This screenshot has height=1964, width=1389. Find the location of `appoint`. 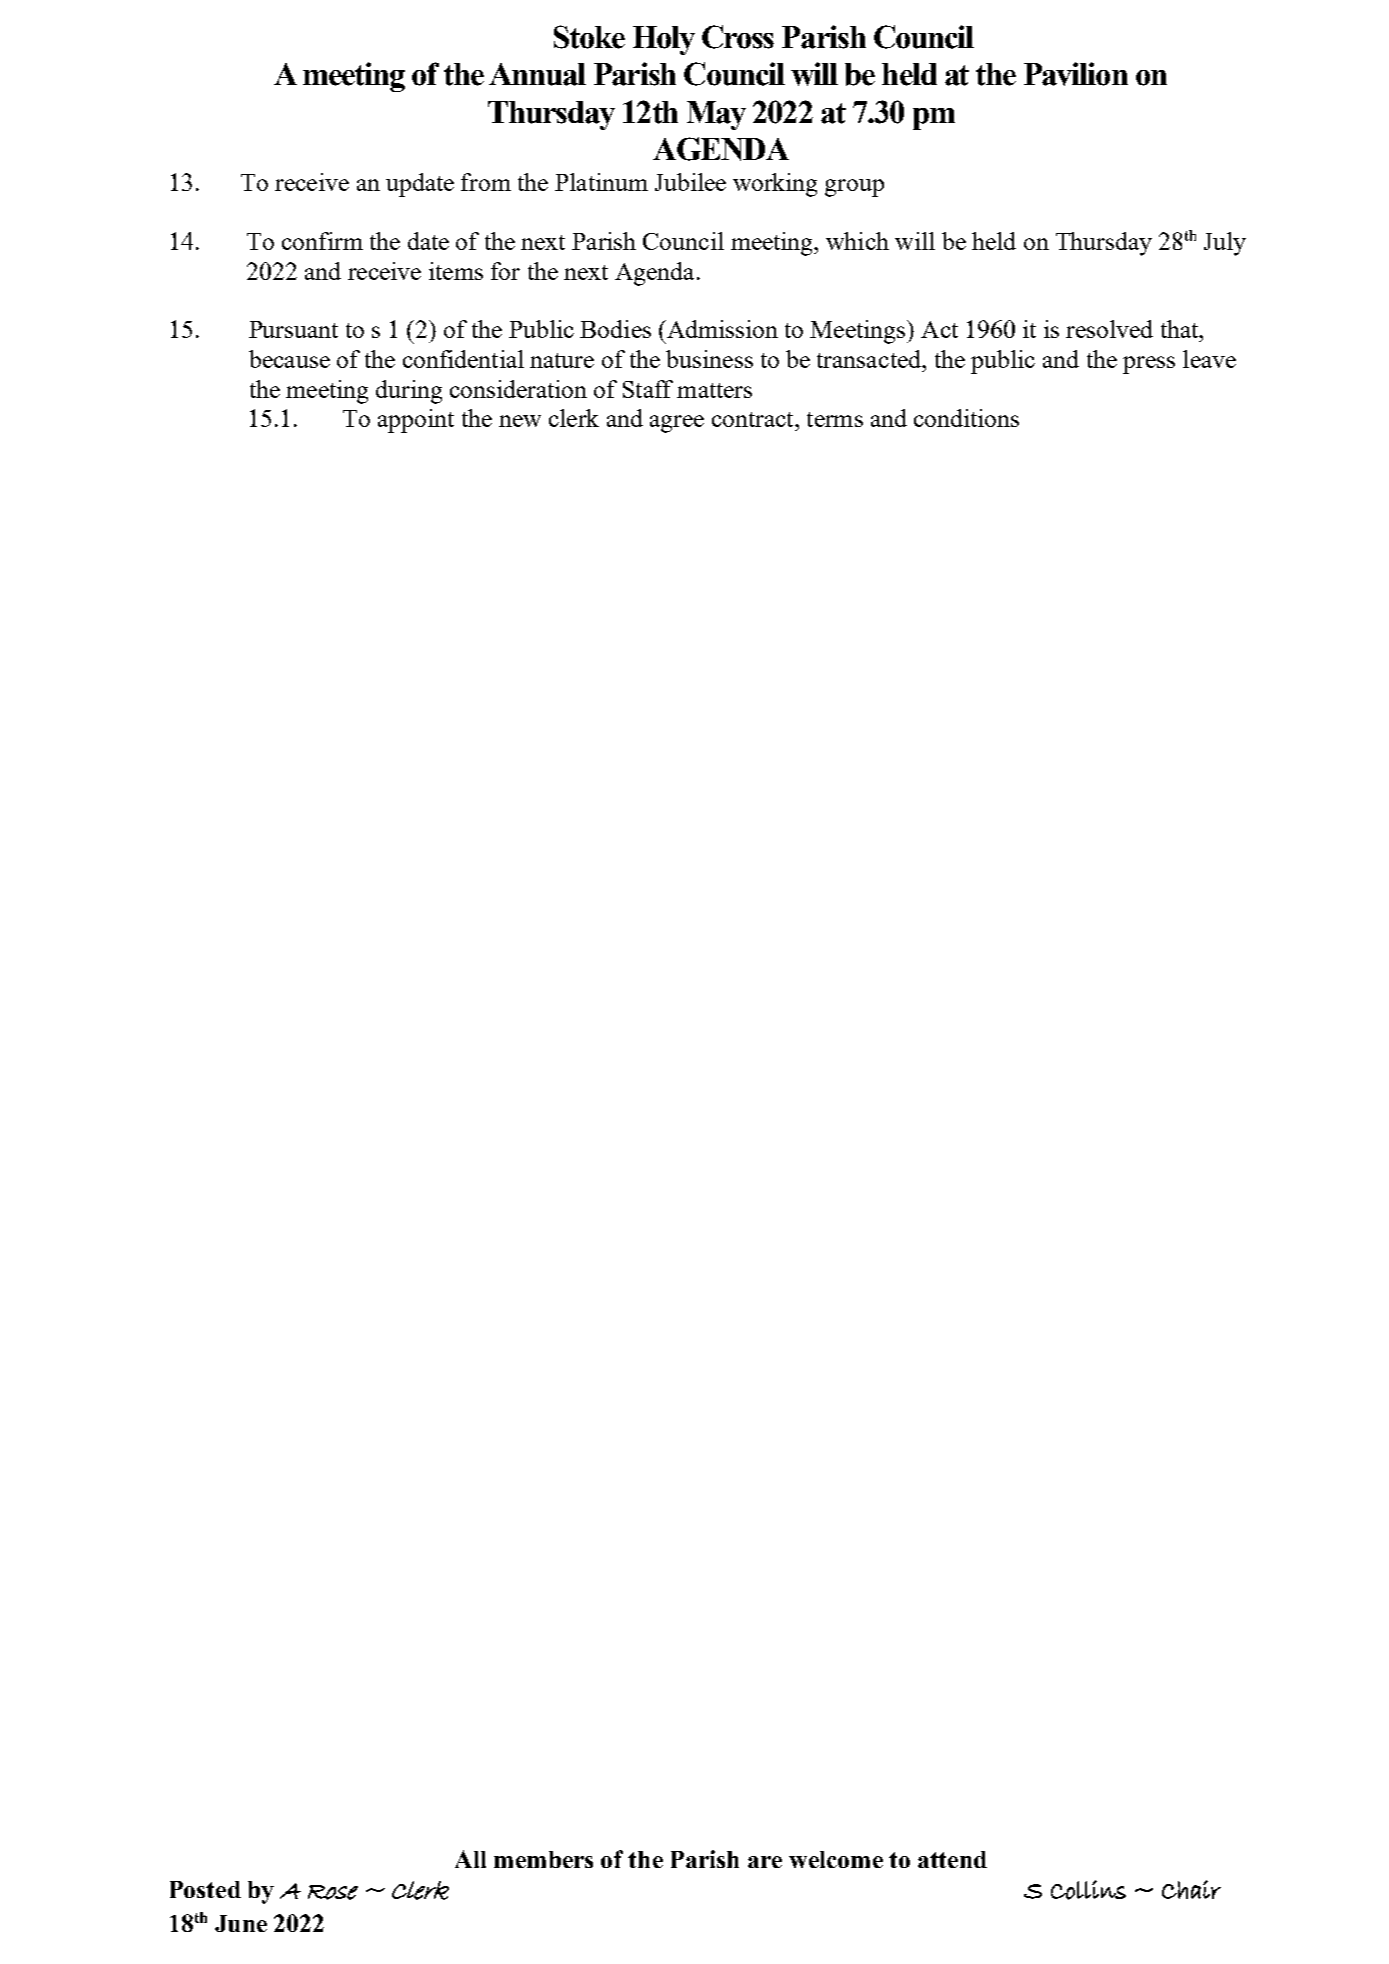

appoint is located at coordinates (416, 421).
